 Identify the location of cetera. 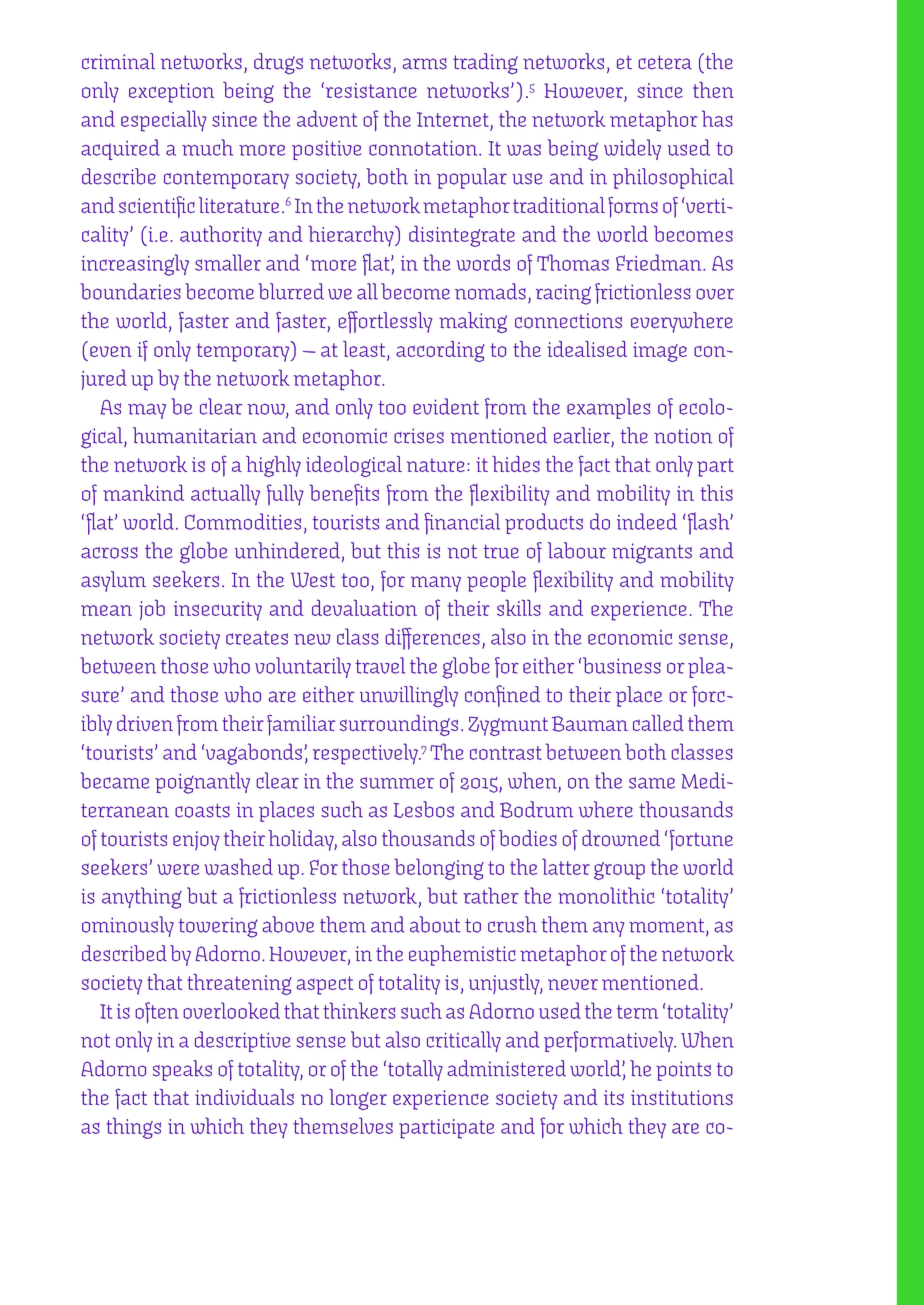
(665, 62).
